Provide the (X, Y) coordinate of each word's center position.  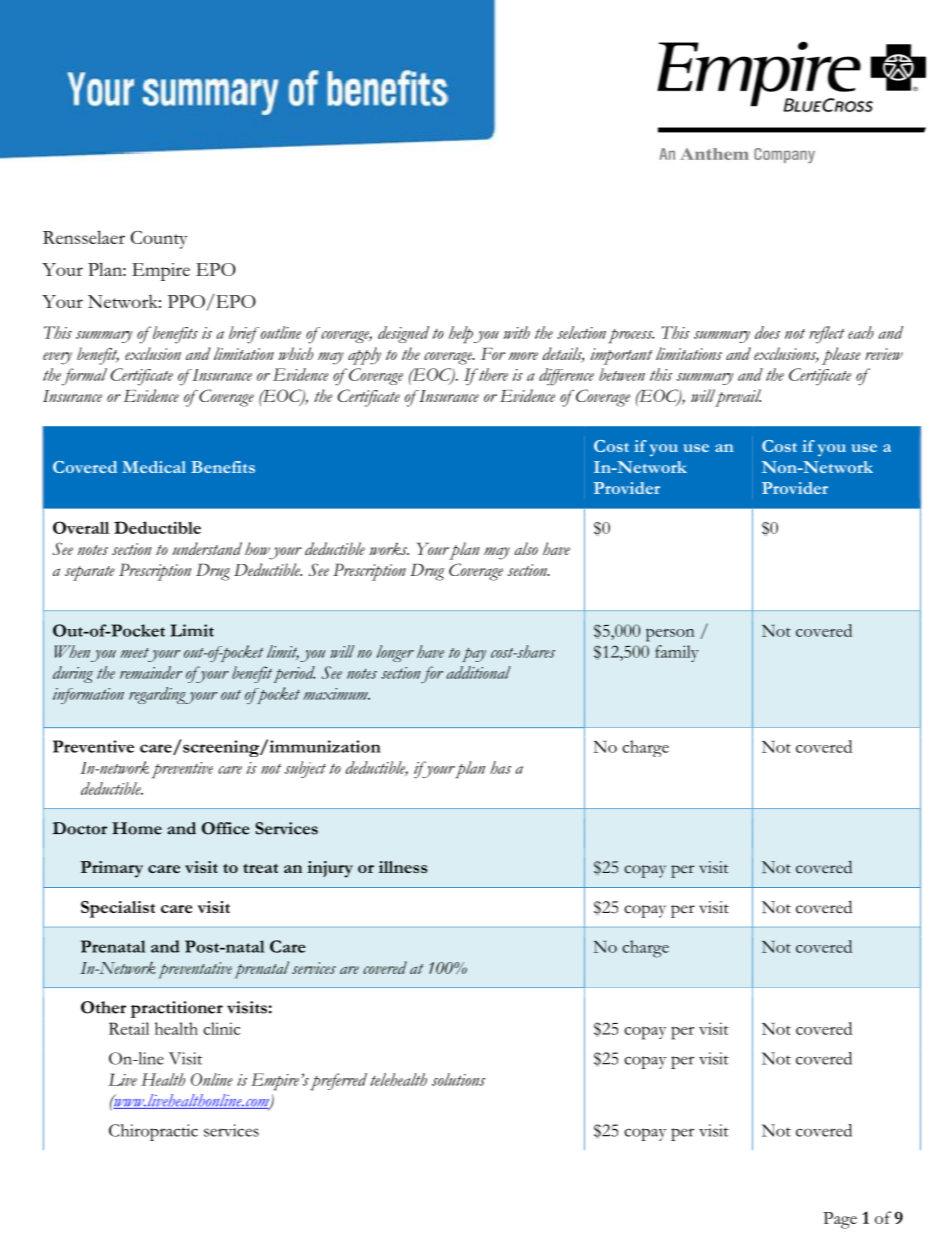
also (526, 548)
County (159, 240)
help (460, 335)
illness (403, 867)
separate (90, 573)
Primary (111, 869)
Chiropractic (153, 1132)
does (767, 332)
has (500, 767)
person (670, 635)
